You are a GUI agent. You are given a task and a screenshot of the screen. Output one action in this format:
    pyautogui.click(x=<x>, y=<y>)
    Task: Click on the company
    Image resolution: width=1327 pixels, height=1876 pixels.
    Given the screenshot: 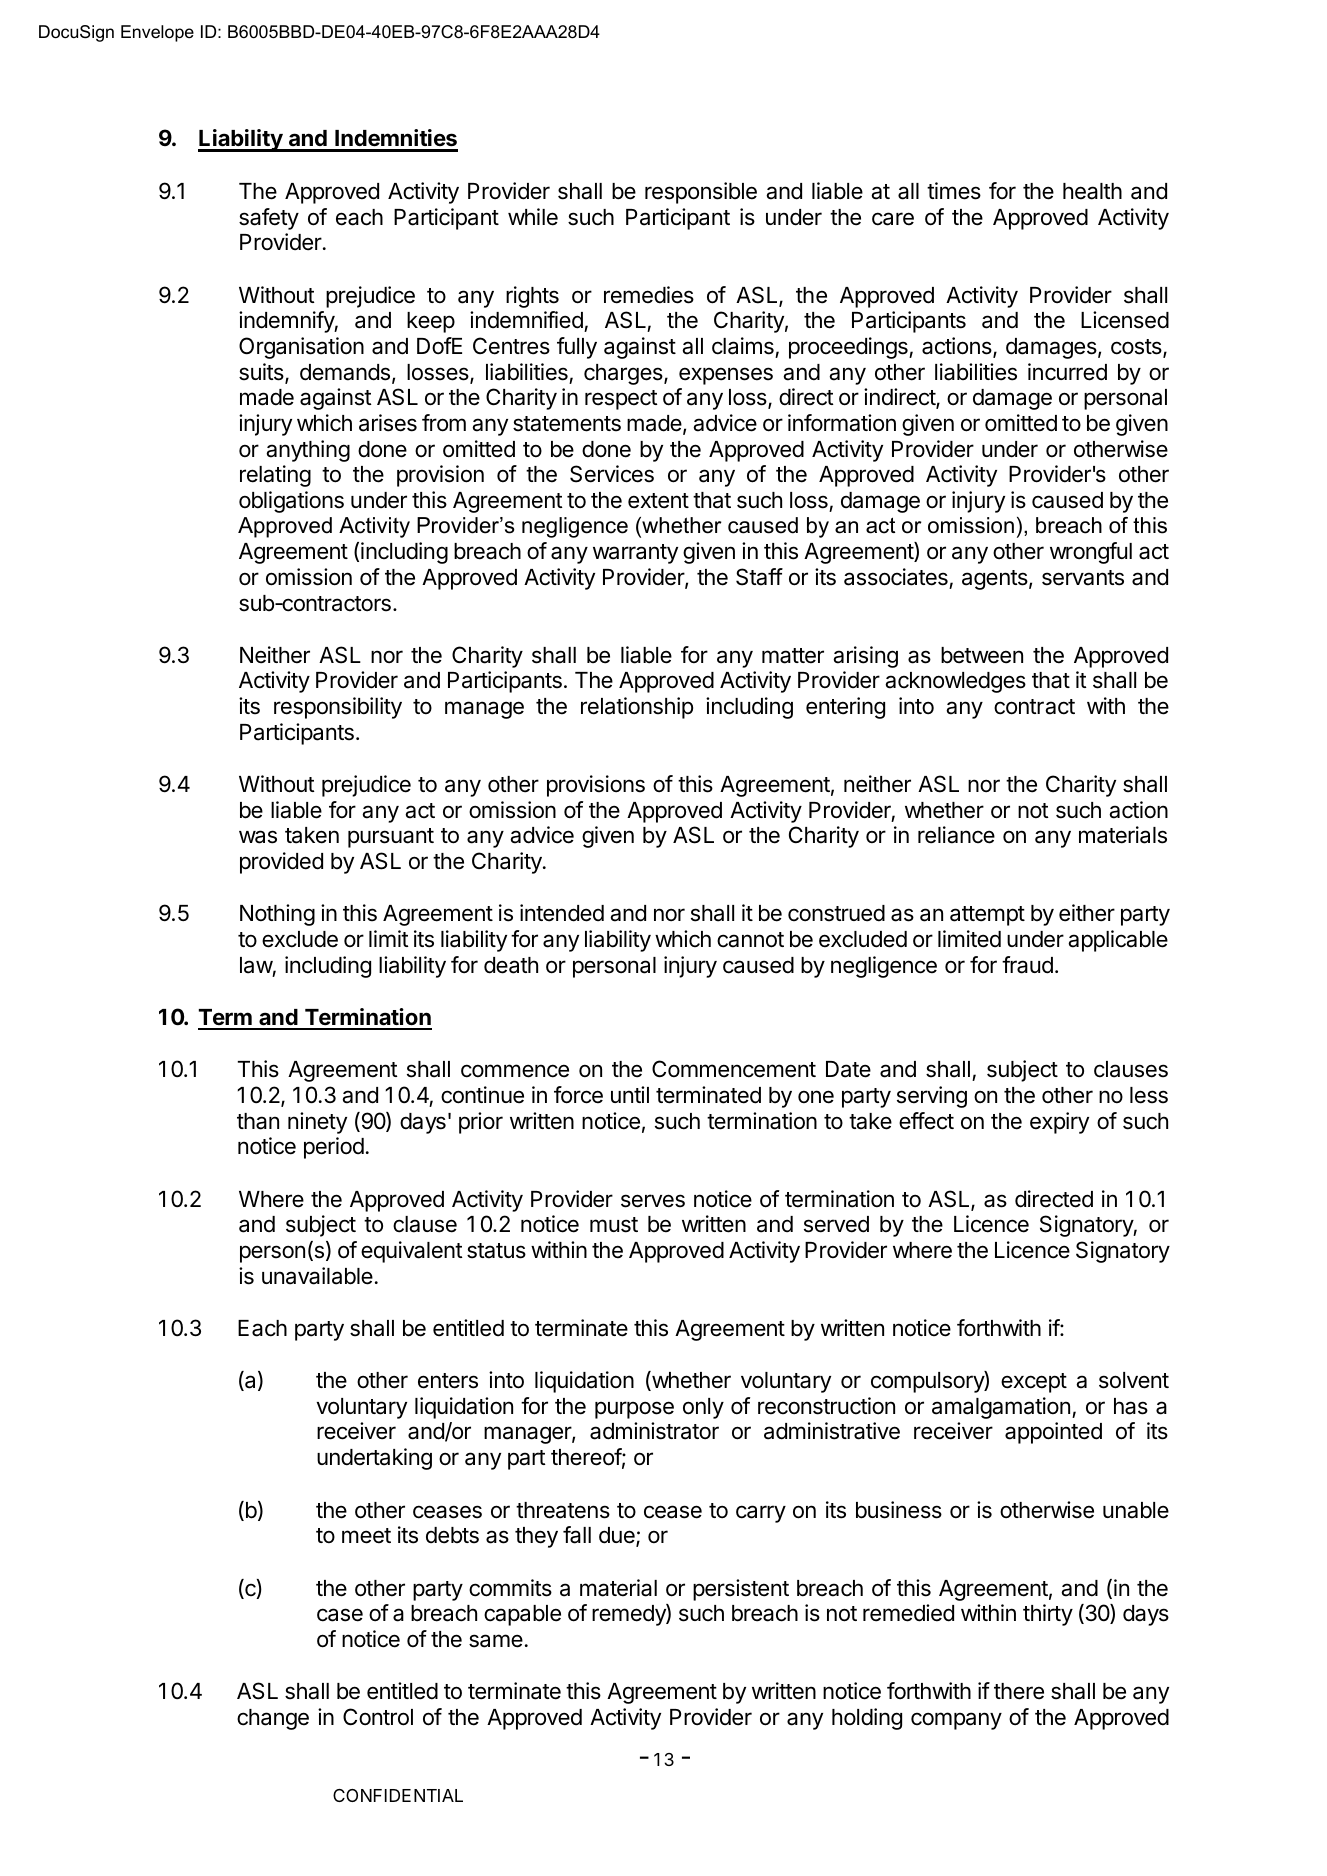 What is the action you would take?
    pyautogui.click(x=956, y=1721)
